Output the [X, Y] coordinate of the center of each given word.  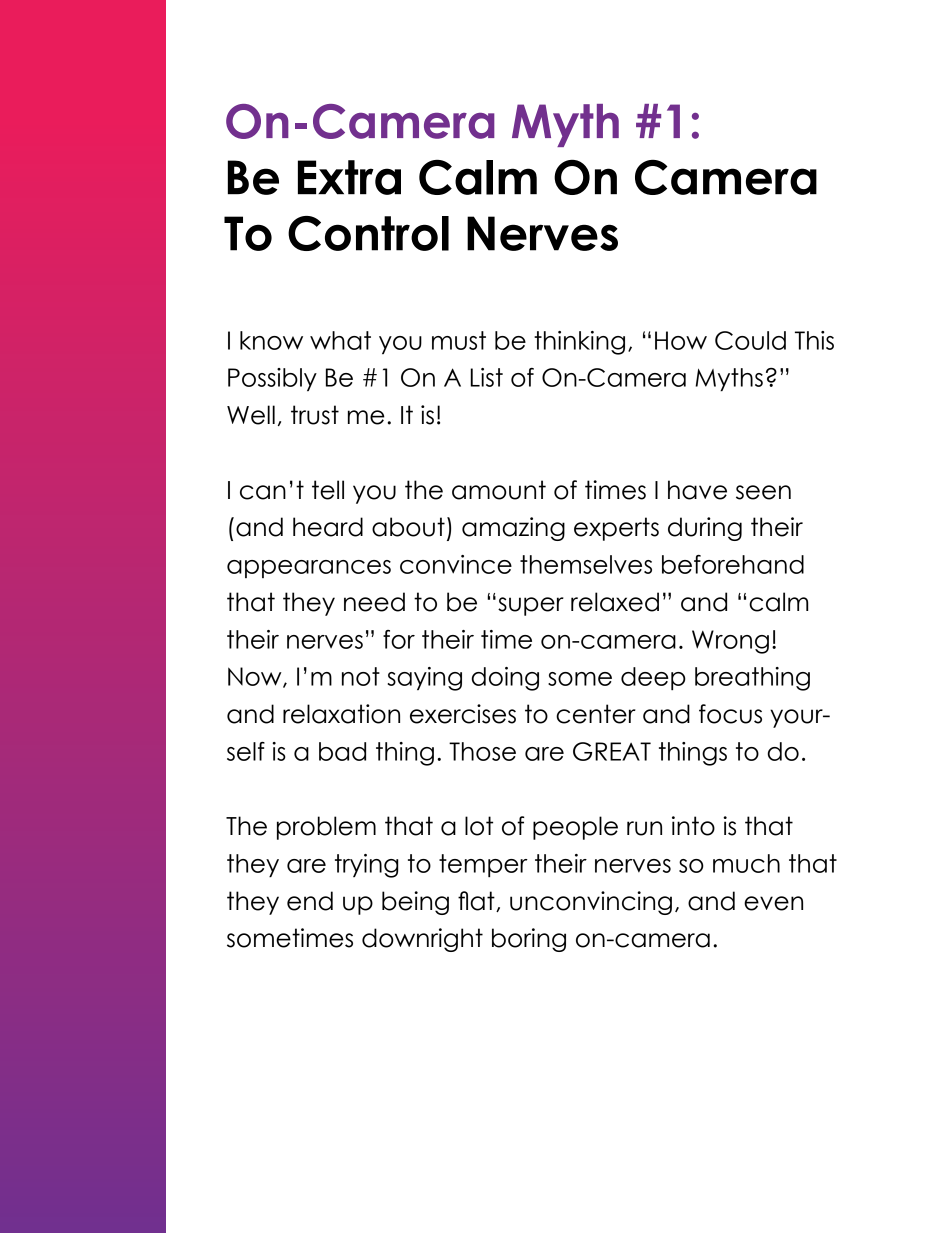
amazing [513, 529]
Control [368, 233]
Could [750, 340]
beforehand [733, 564]
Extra [349, 177]
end [310, 901]
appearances [309, 569]
